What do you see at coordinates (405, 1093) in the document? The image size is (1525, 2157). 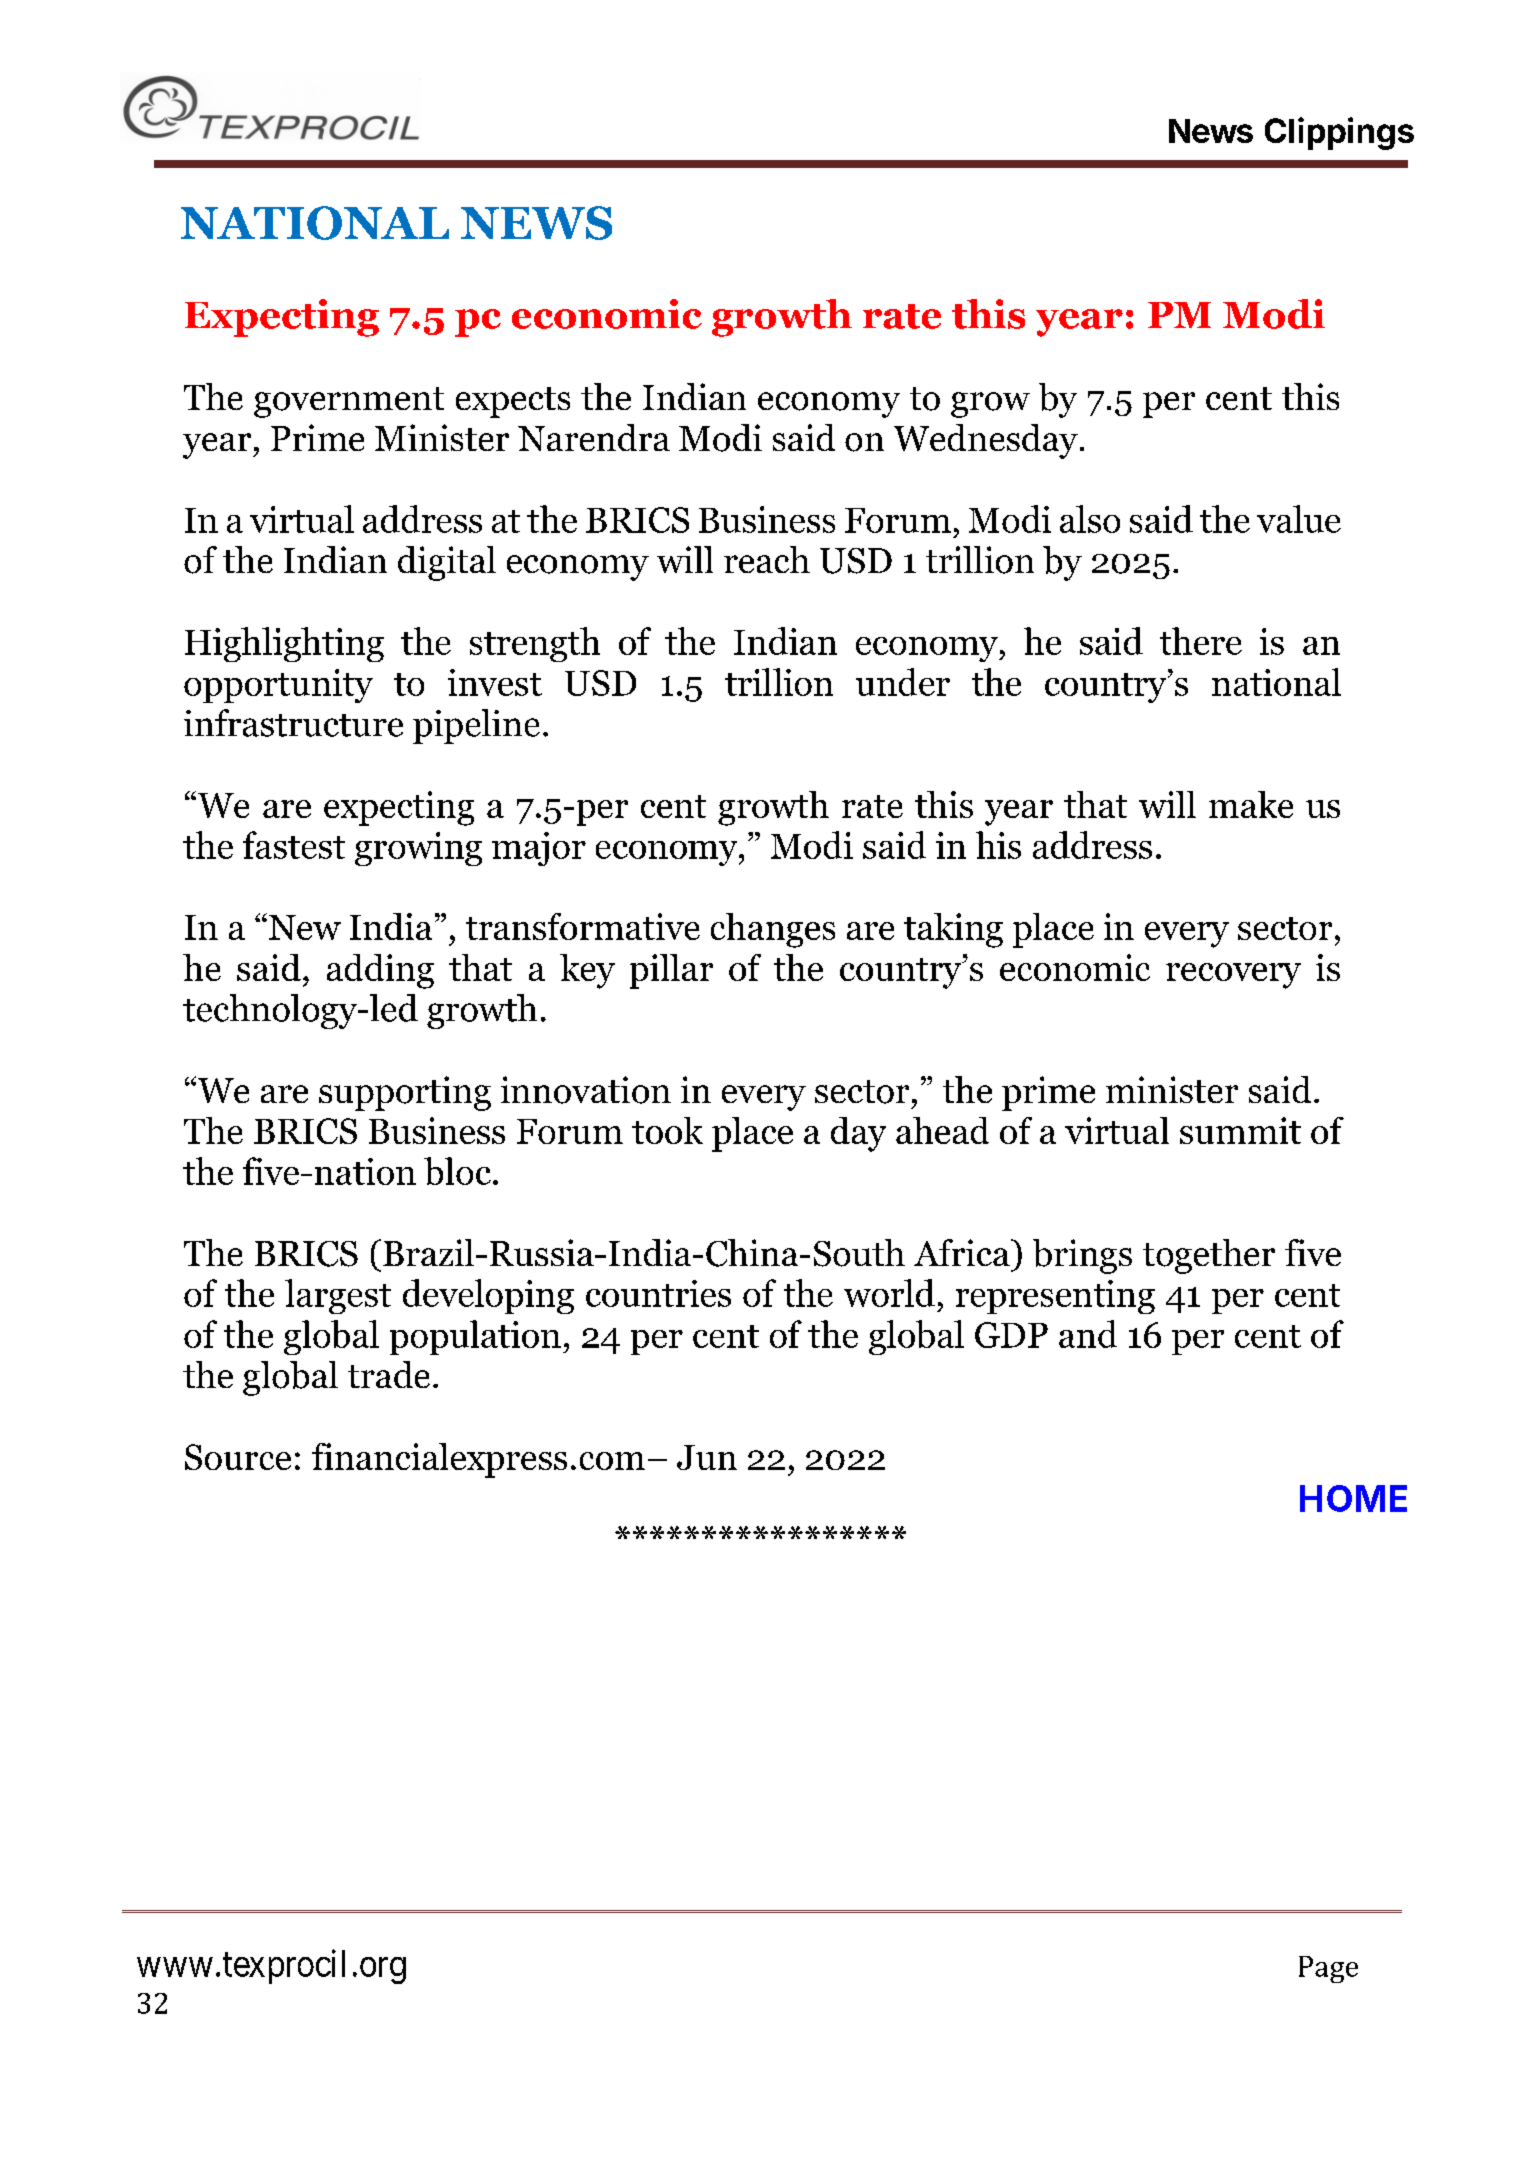 I see `supporting` at bounding box center [405, 1093].
